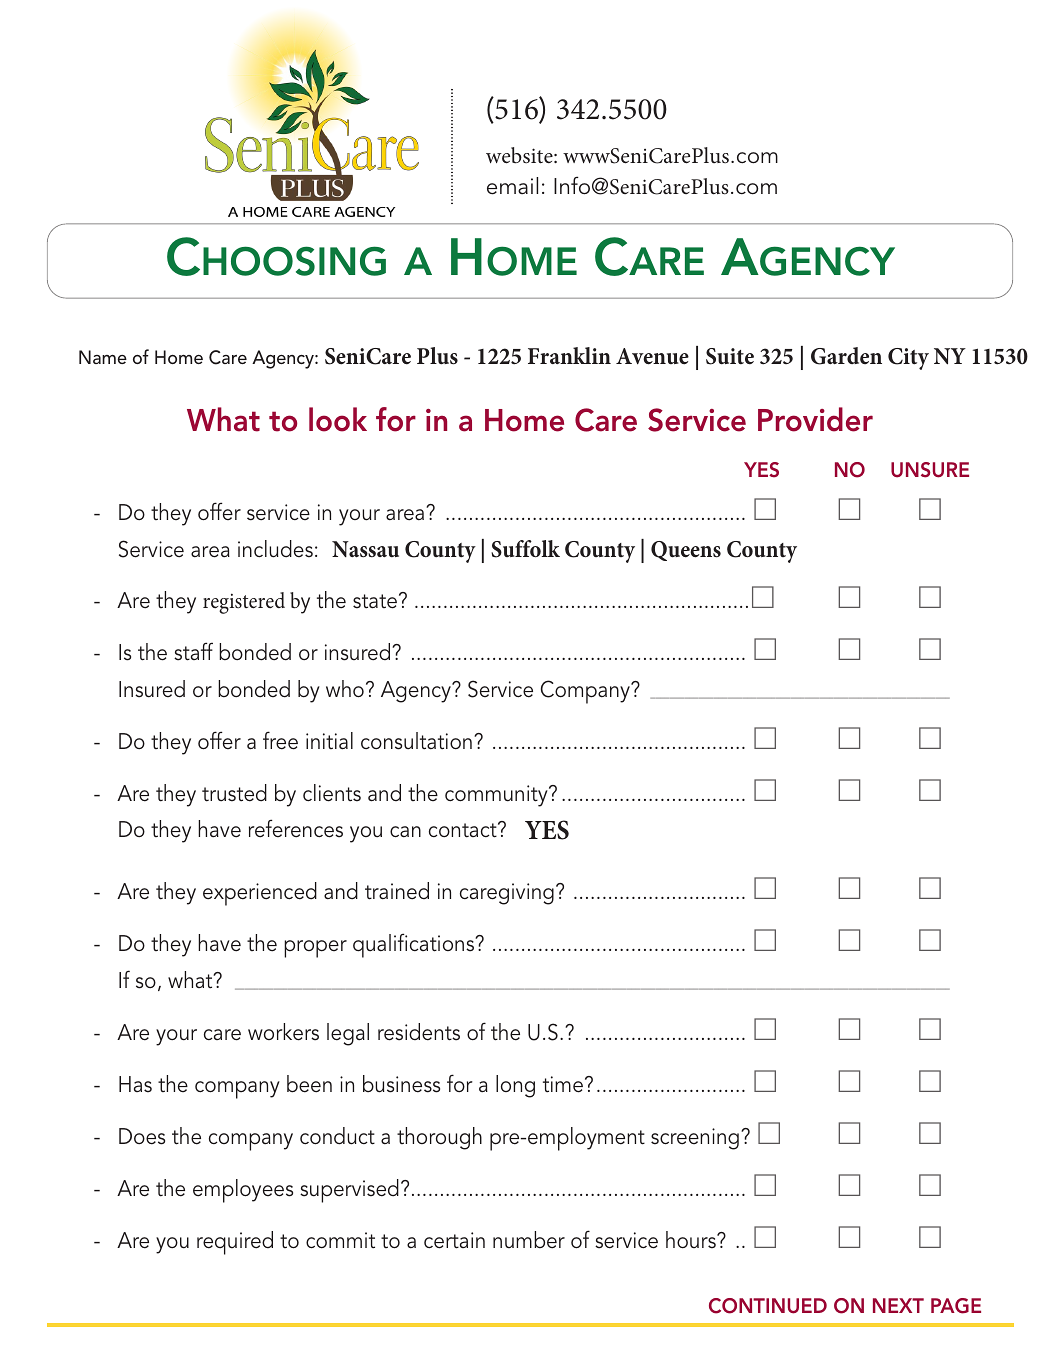 The height and width of the screenshot is (1372, 1060). I want to click on Has, so click(135, 1084).
